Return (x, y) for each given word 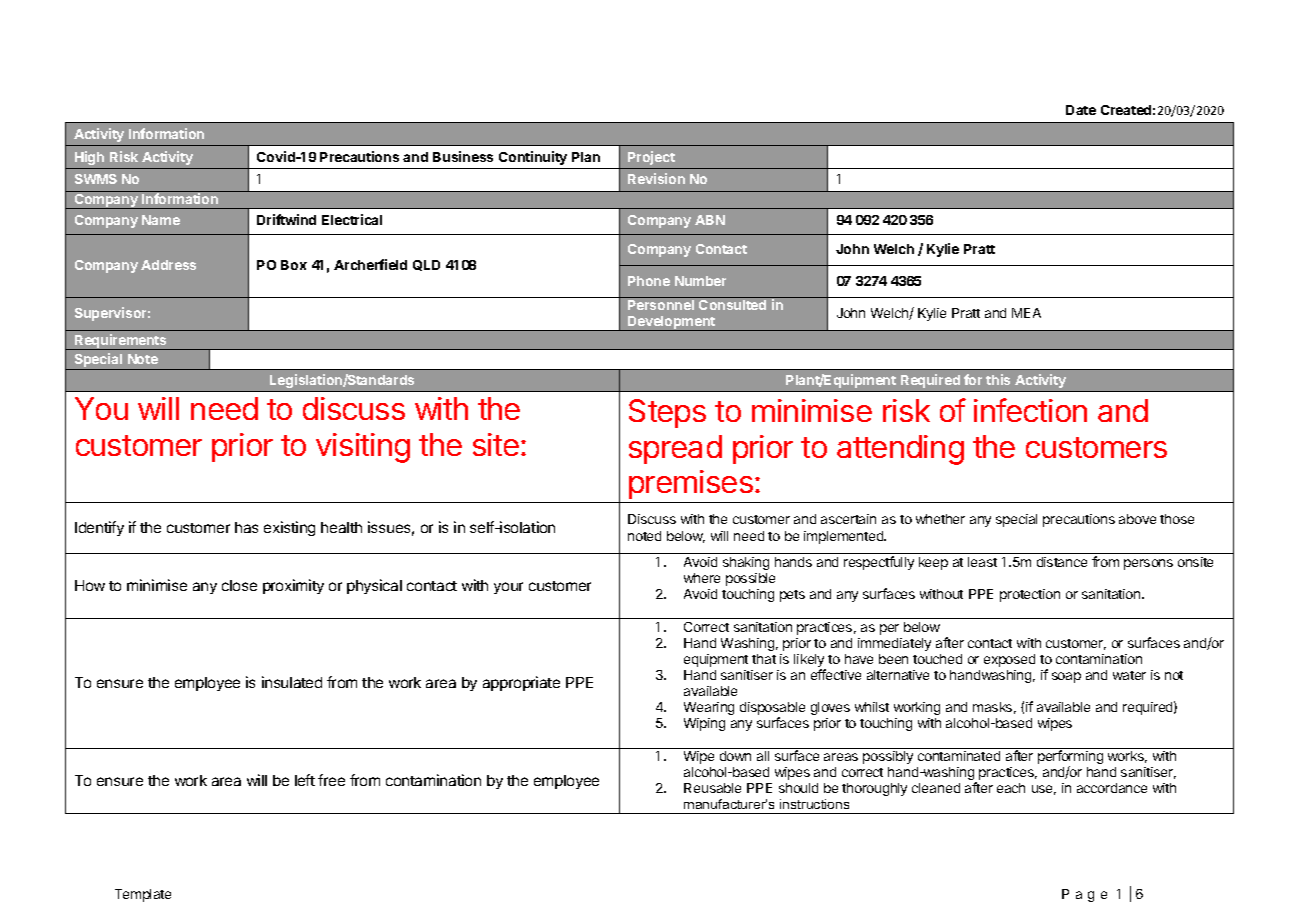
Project (651, 158)
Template (143, 895)
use (1044, 790)
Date (1081, 110)
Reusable (712, 788)
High (89, 158)
